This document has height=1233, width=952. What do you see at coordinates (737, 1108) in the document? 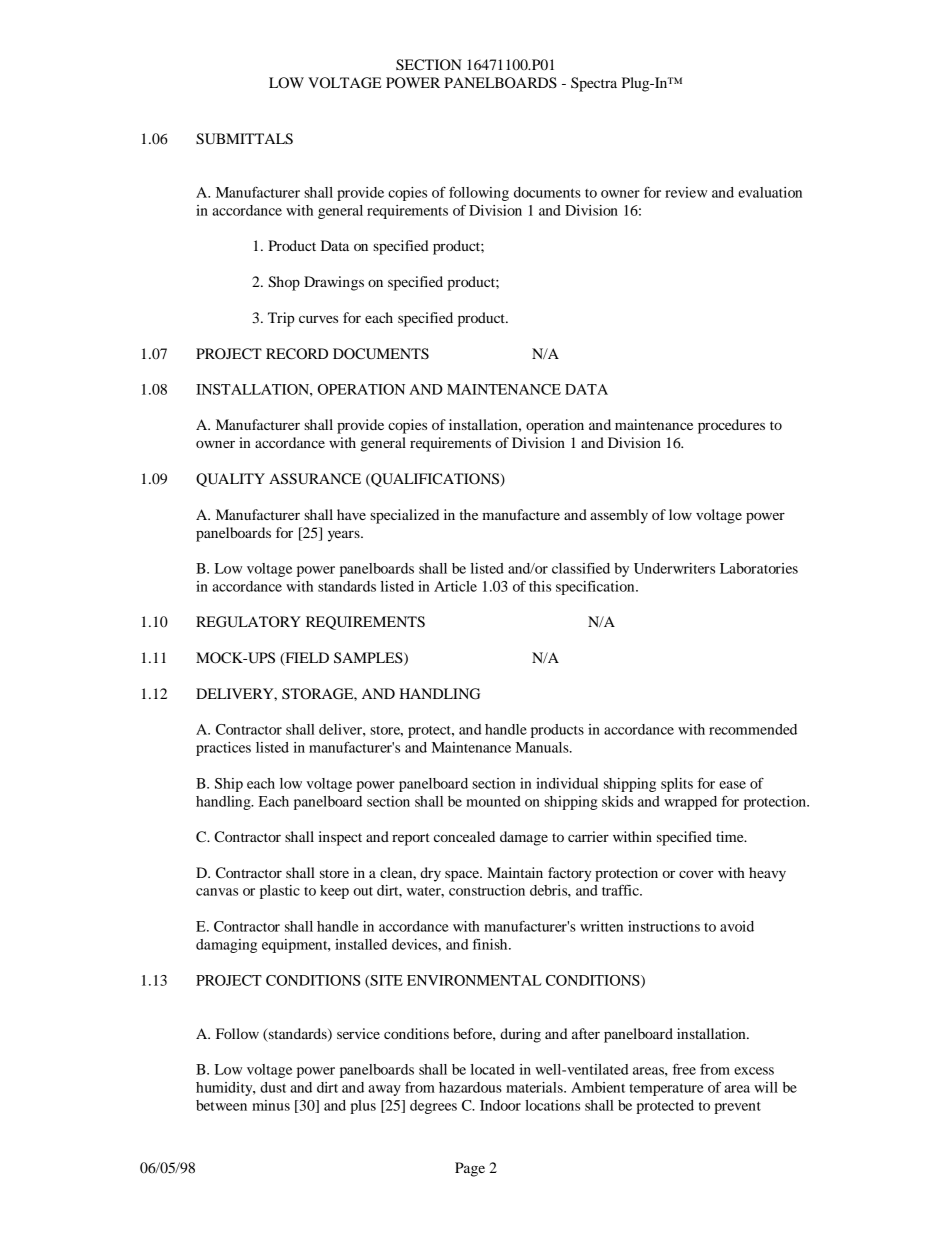
I see `prevent` at bounding box center [737, 1108].
